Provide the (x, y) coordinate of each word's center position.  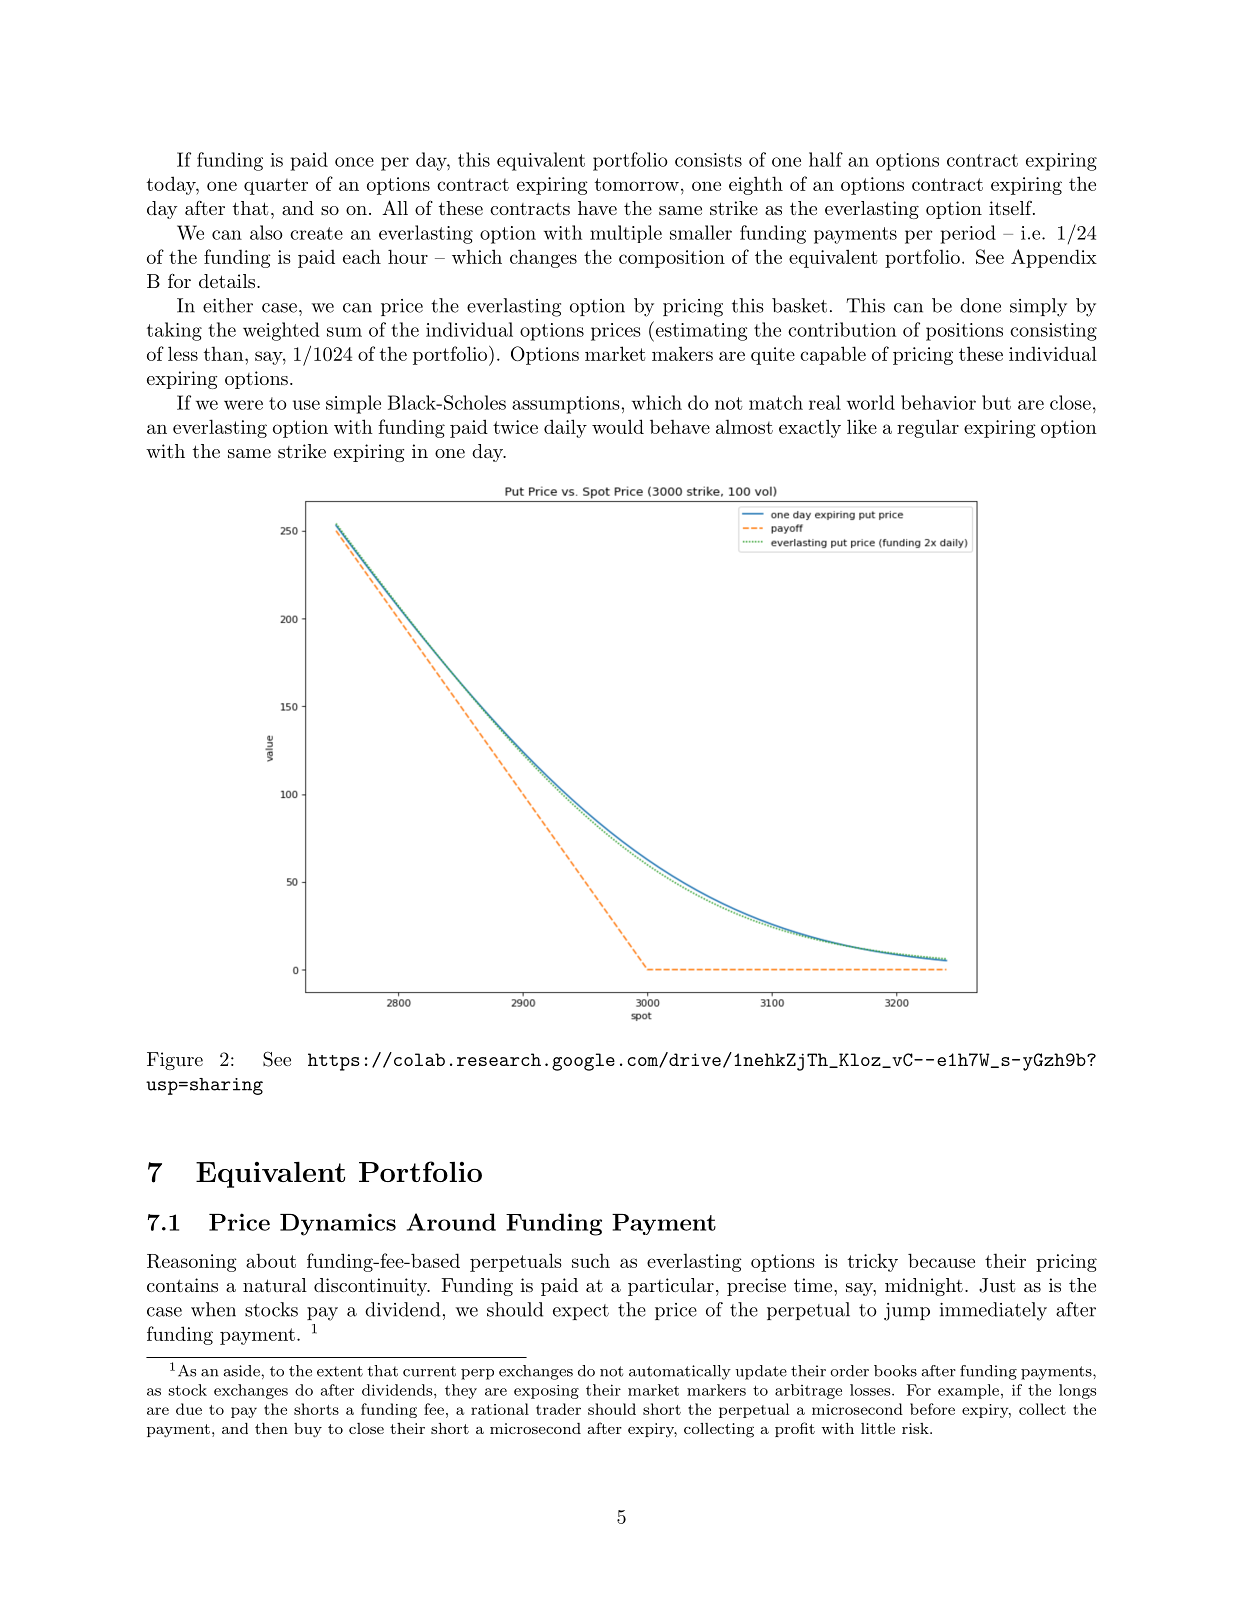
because (941, 1260)
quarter (276, 186)
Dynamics (338, 1224)
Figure (175, 1061)
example (968, 1391)
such (591, 1260)
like (862, 426)
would (618, 426)
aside (241, 1371)
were (243, 405)
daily (565, 428)
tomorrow (637, 184)
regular (928, 428)
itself (1011, 208)
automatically (680, 1372)
